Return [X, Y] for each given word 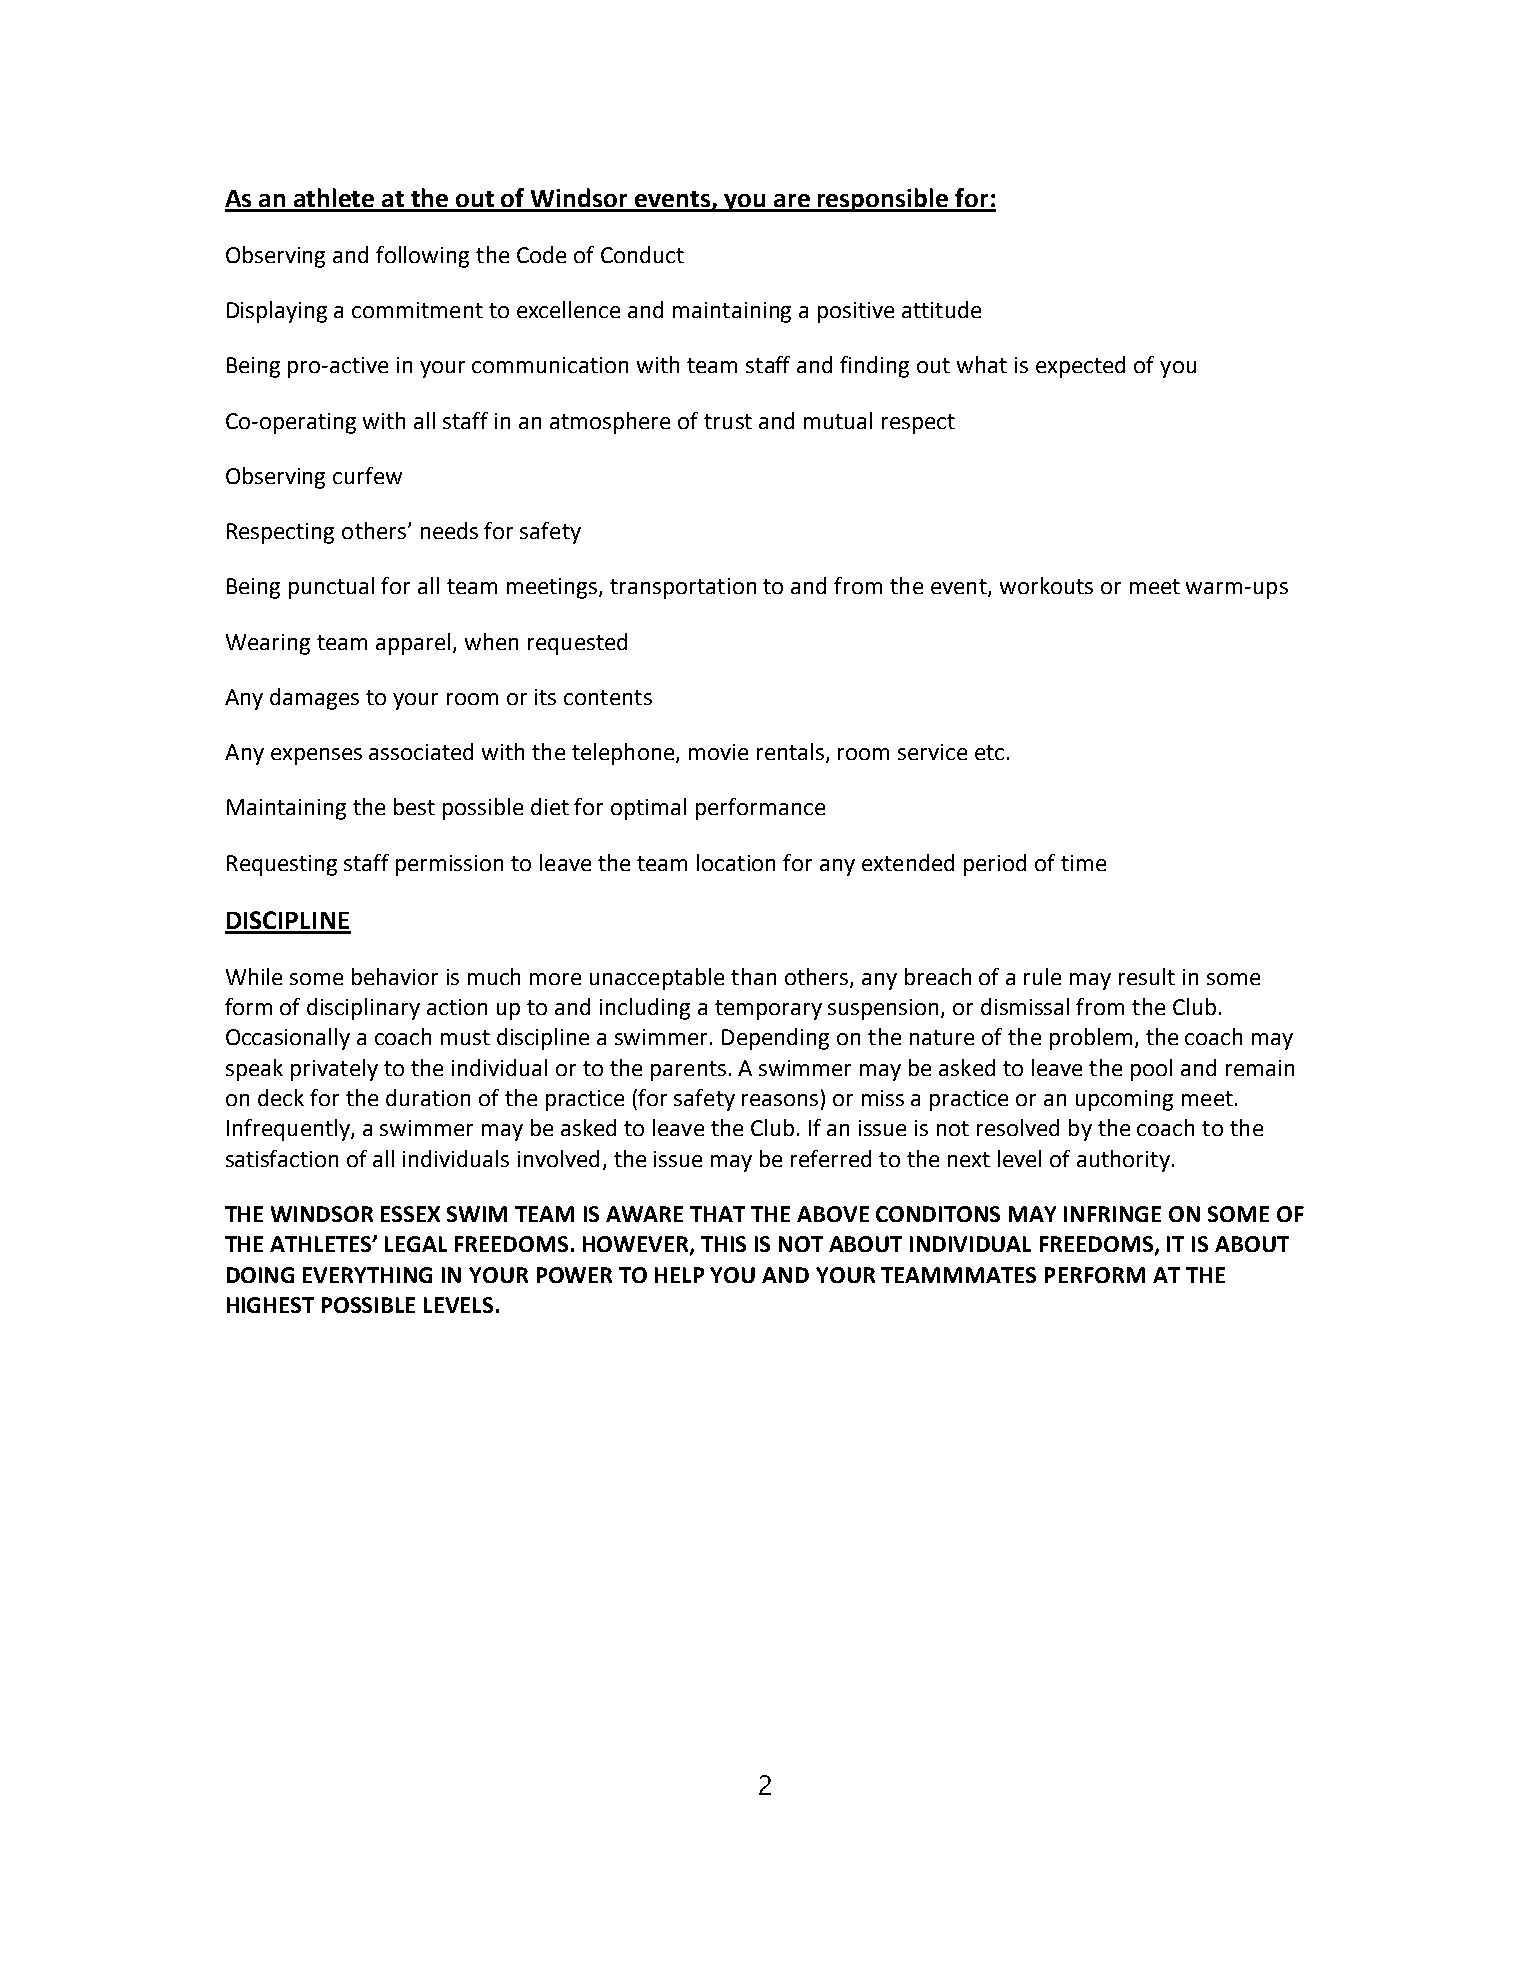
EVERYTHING [367, 1275]
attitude [941, 309]
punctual [331, 588]
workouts [1046, 585]
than [753, 976]
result [1147, 976]
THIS [723, 1244]
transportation [683, 588]
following [422, 257]
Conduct [642, 254]
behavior [395, 976]
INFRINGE [1112, 1214]
